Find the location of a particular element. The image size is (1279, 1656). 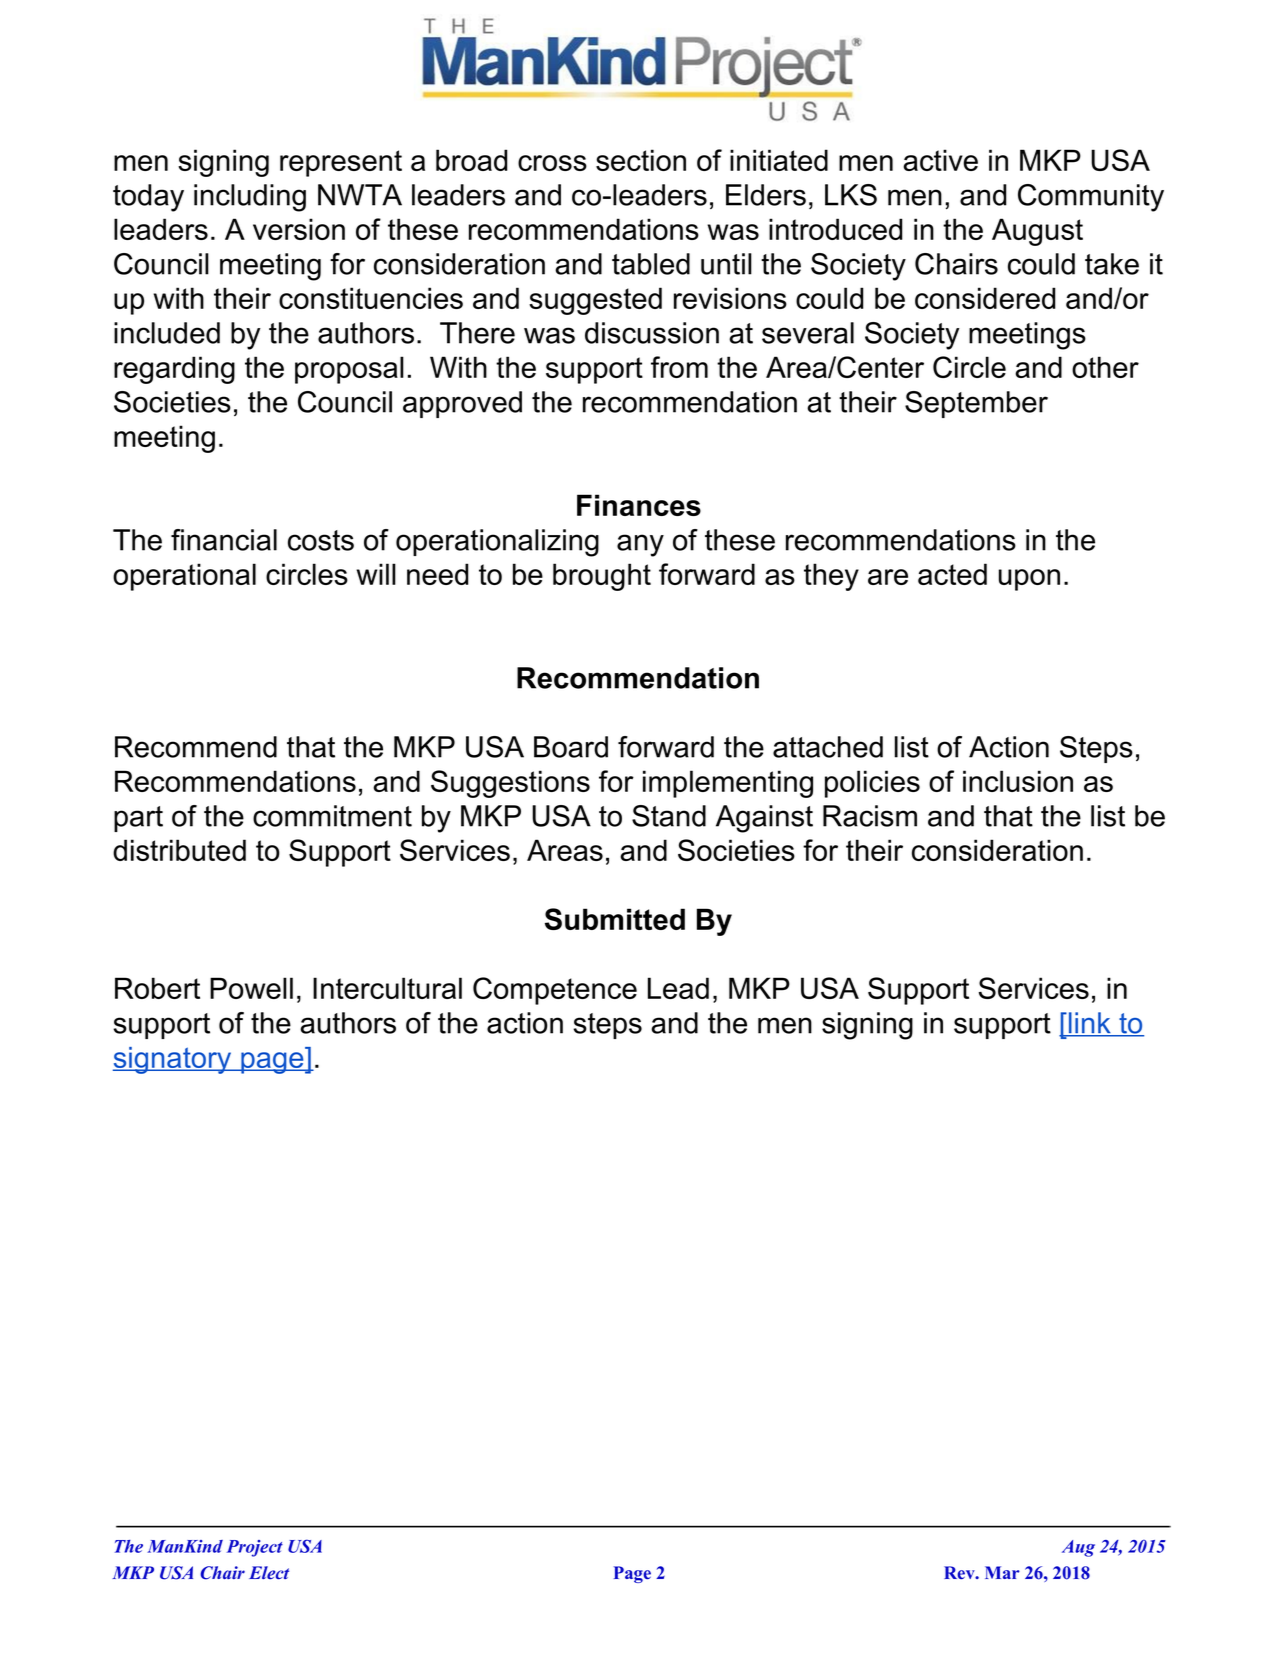

Project is located at coordinates (255, 1548).
